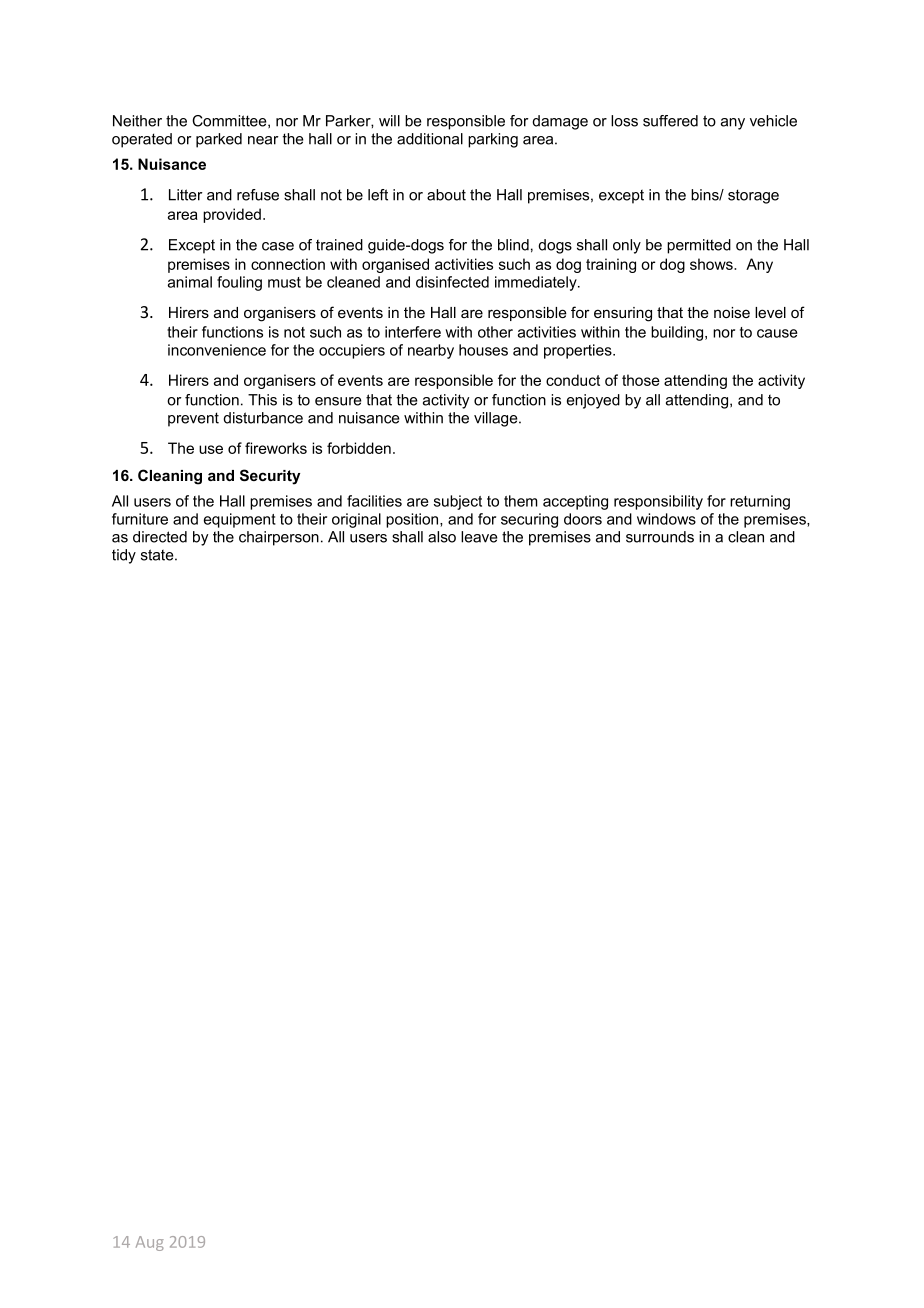  Describe the element at coordinates (666, 519) in the page. I see `windows` at that location.
